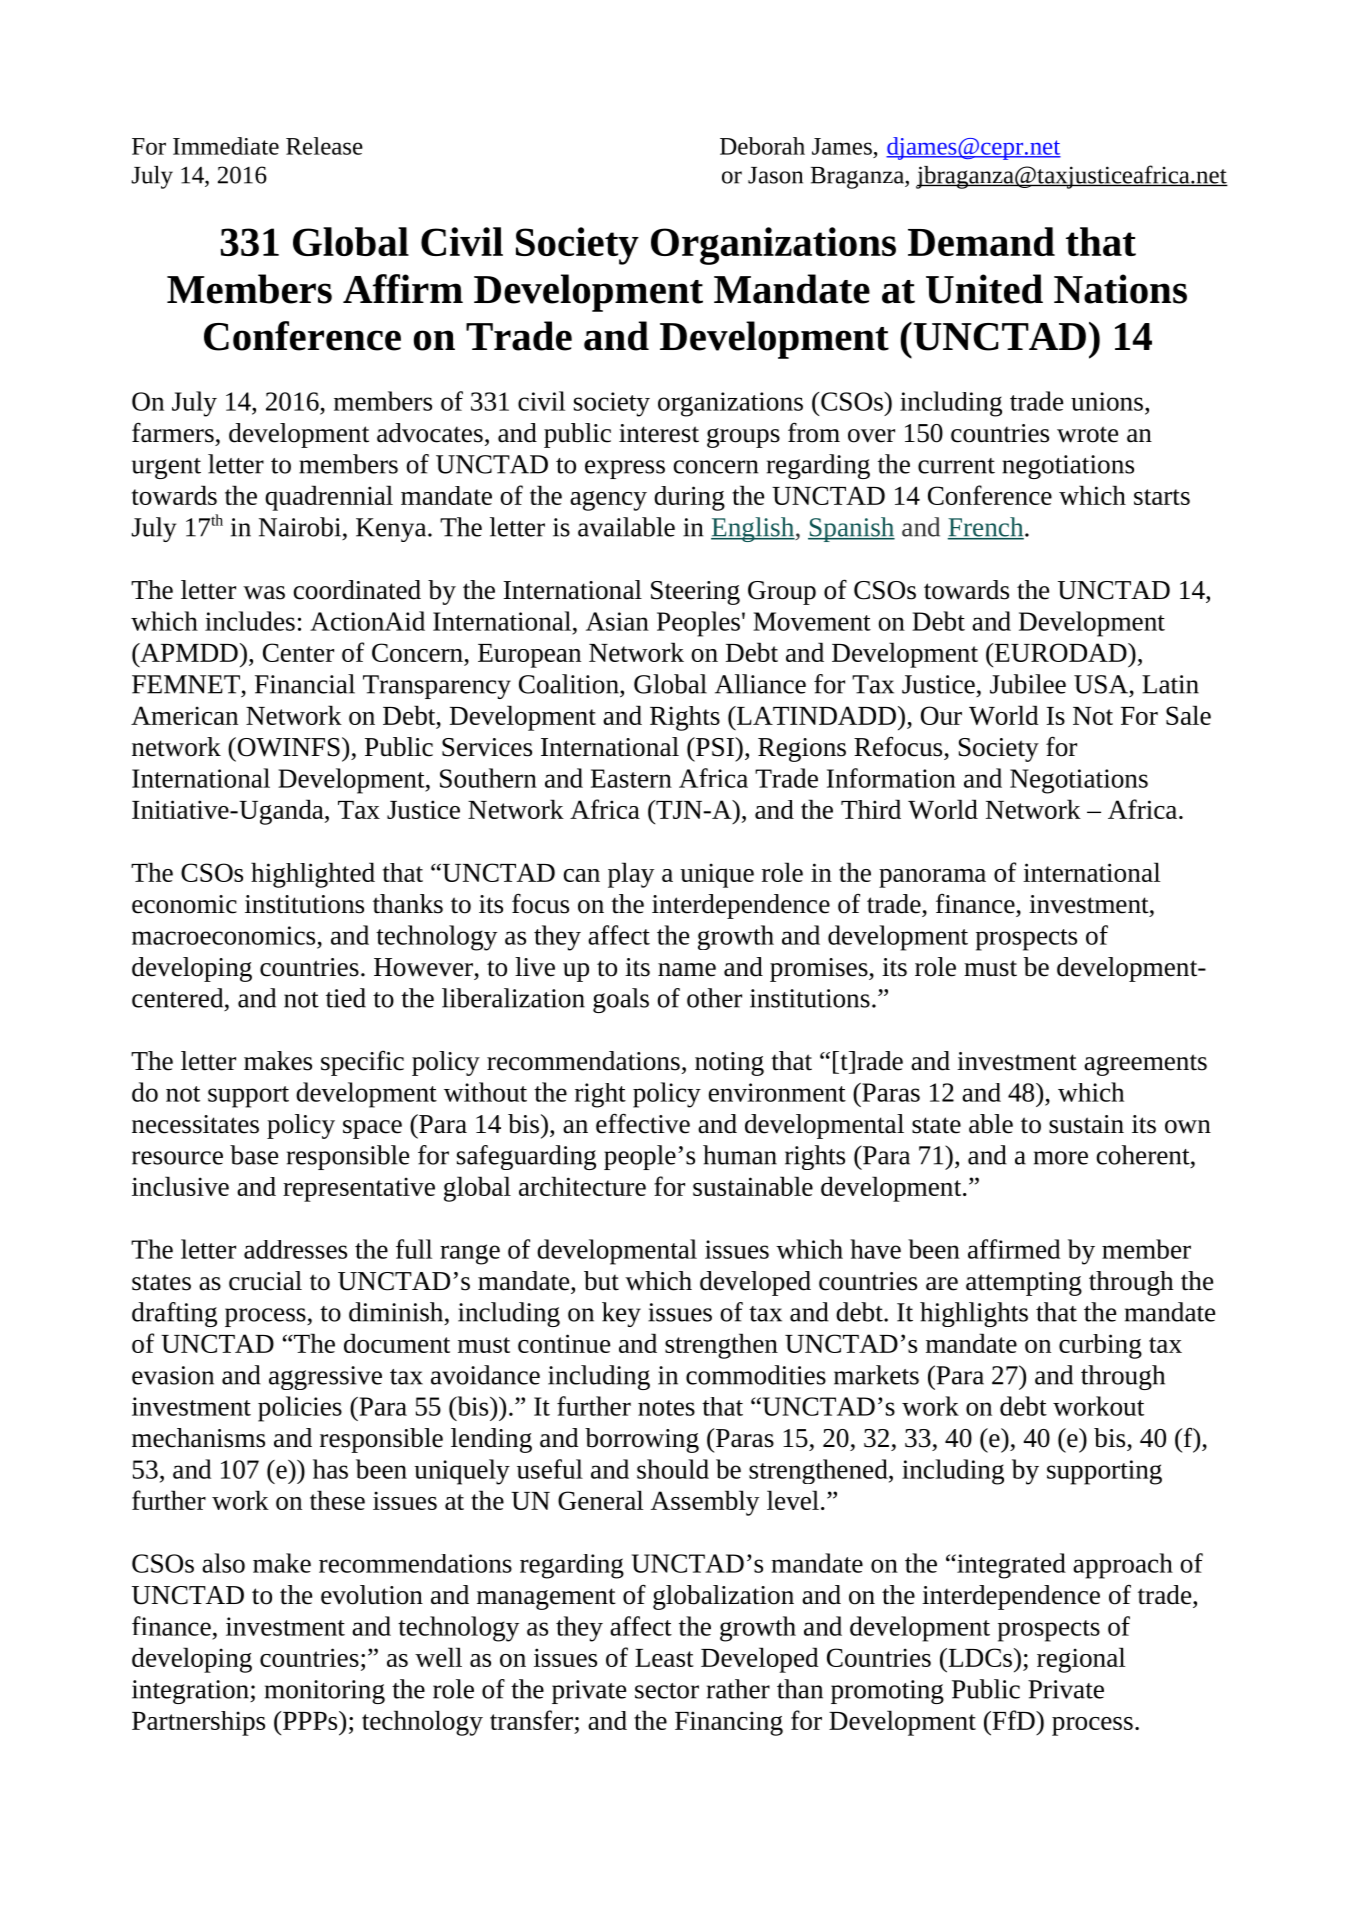 This screenshot has width=1355, height=1916. Describe the element at coordinates (254, 1155) in the screenshot. I see `base` at that location.
